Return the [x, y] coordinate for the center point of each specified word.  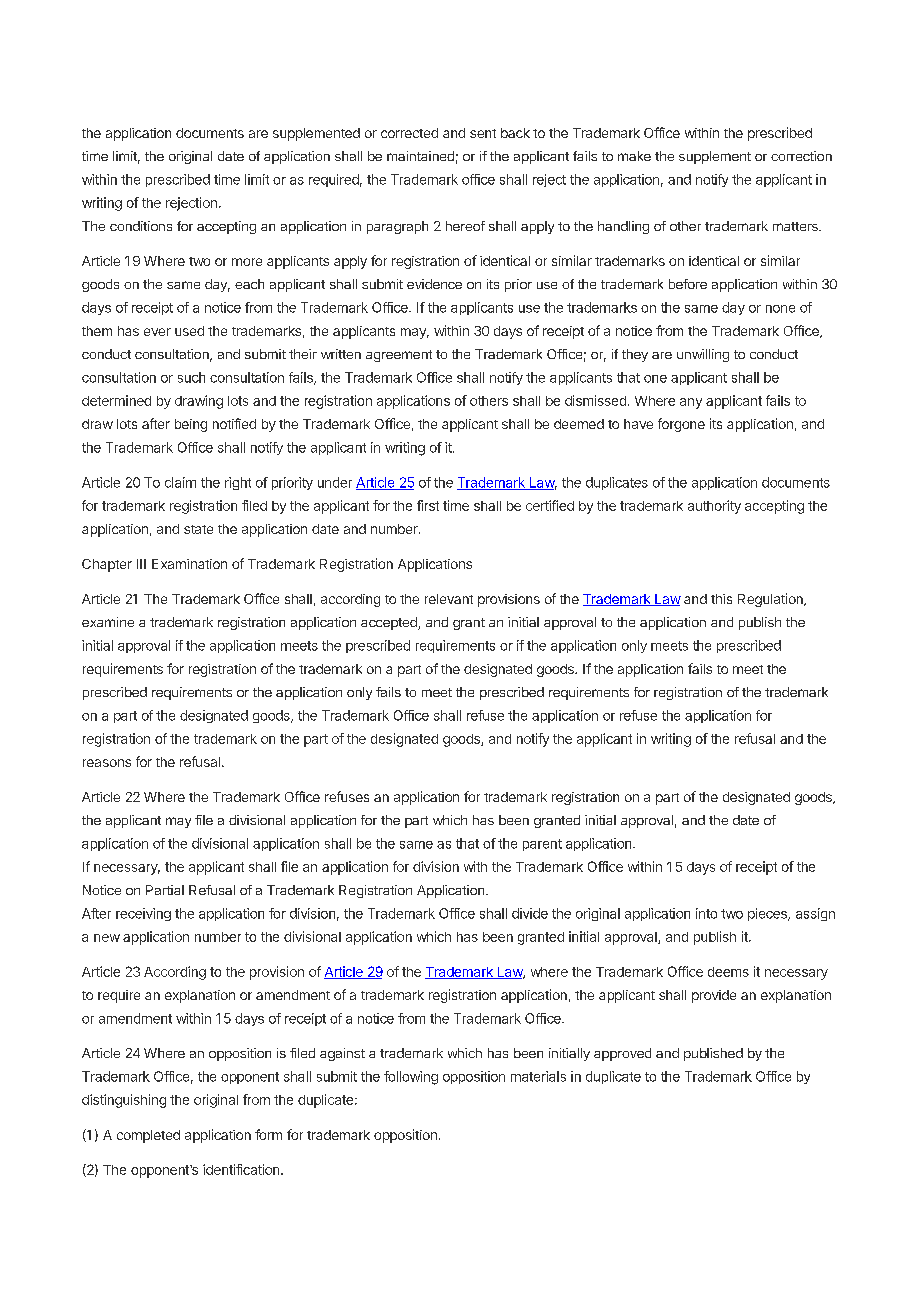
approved [622, 1054]
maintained [420, 156]
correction [801, 156]
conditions [141, 226]
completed [148, 1136]
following [411, 1078]
